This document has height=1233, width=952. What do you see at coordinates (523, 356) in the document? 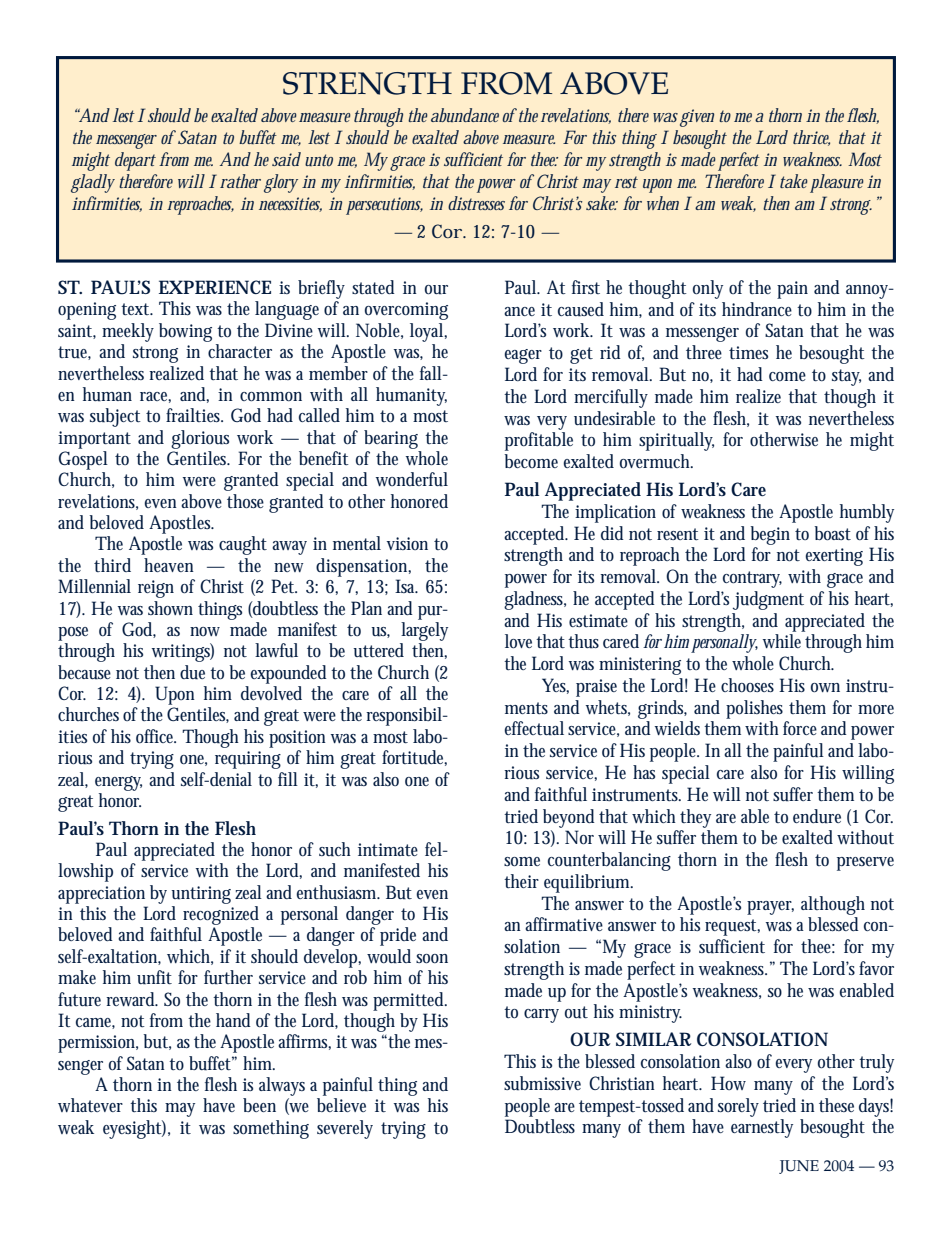
I see `eager` at bounding box center [523, 356].
